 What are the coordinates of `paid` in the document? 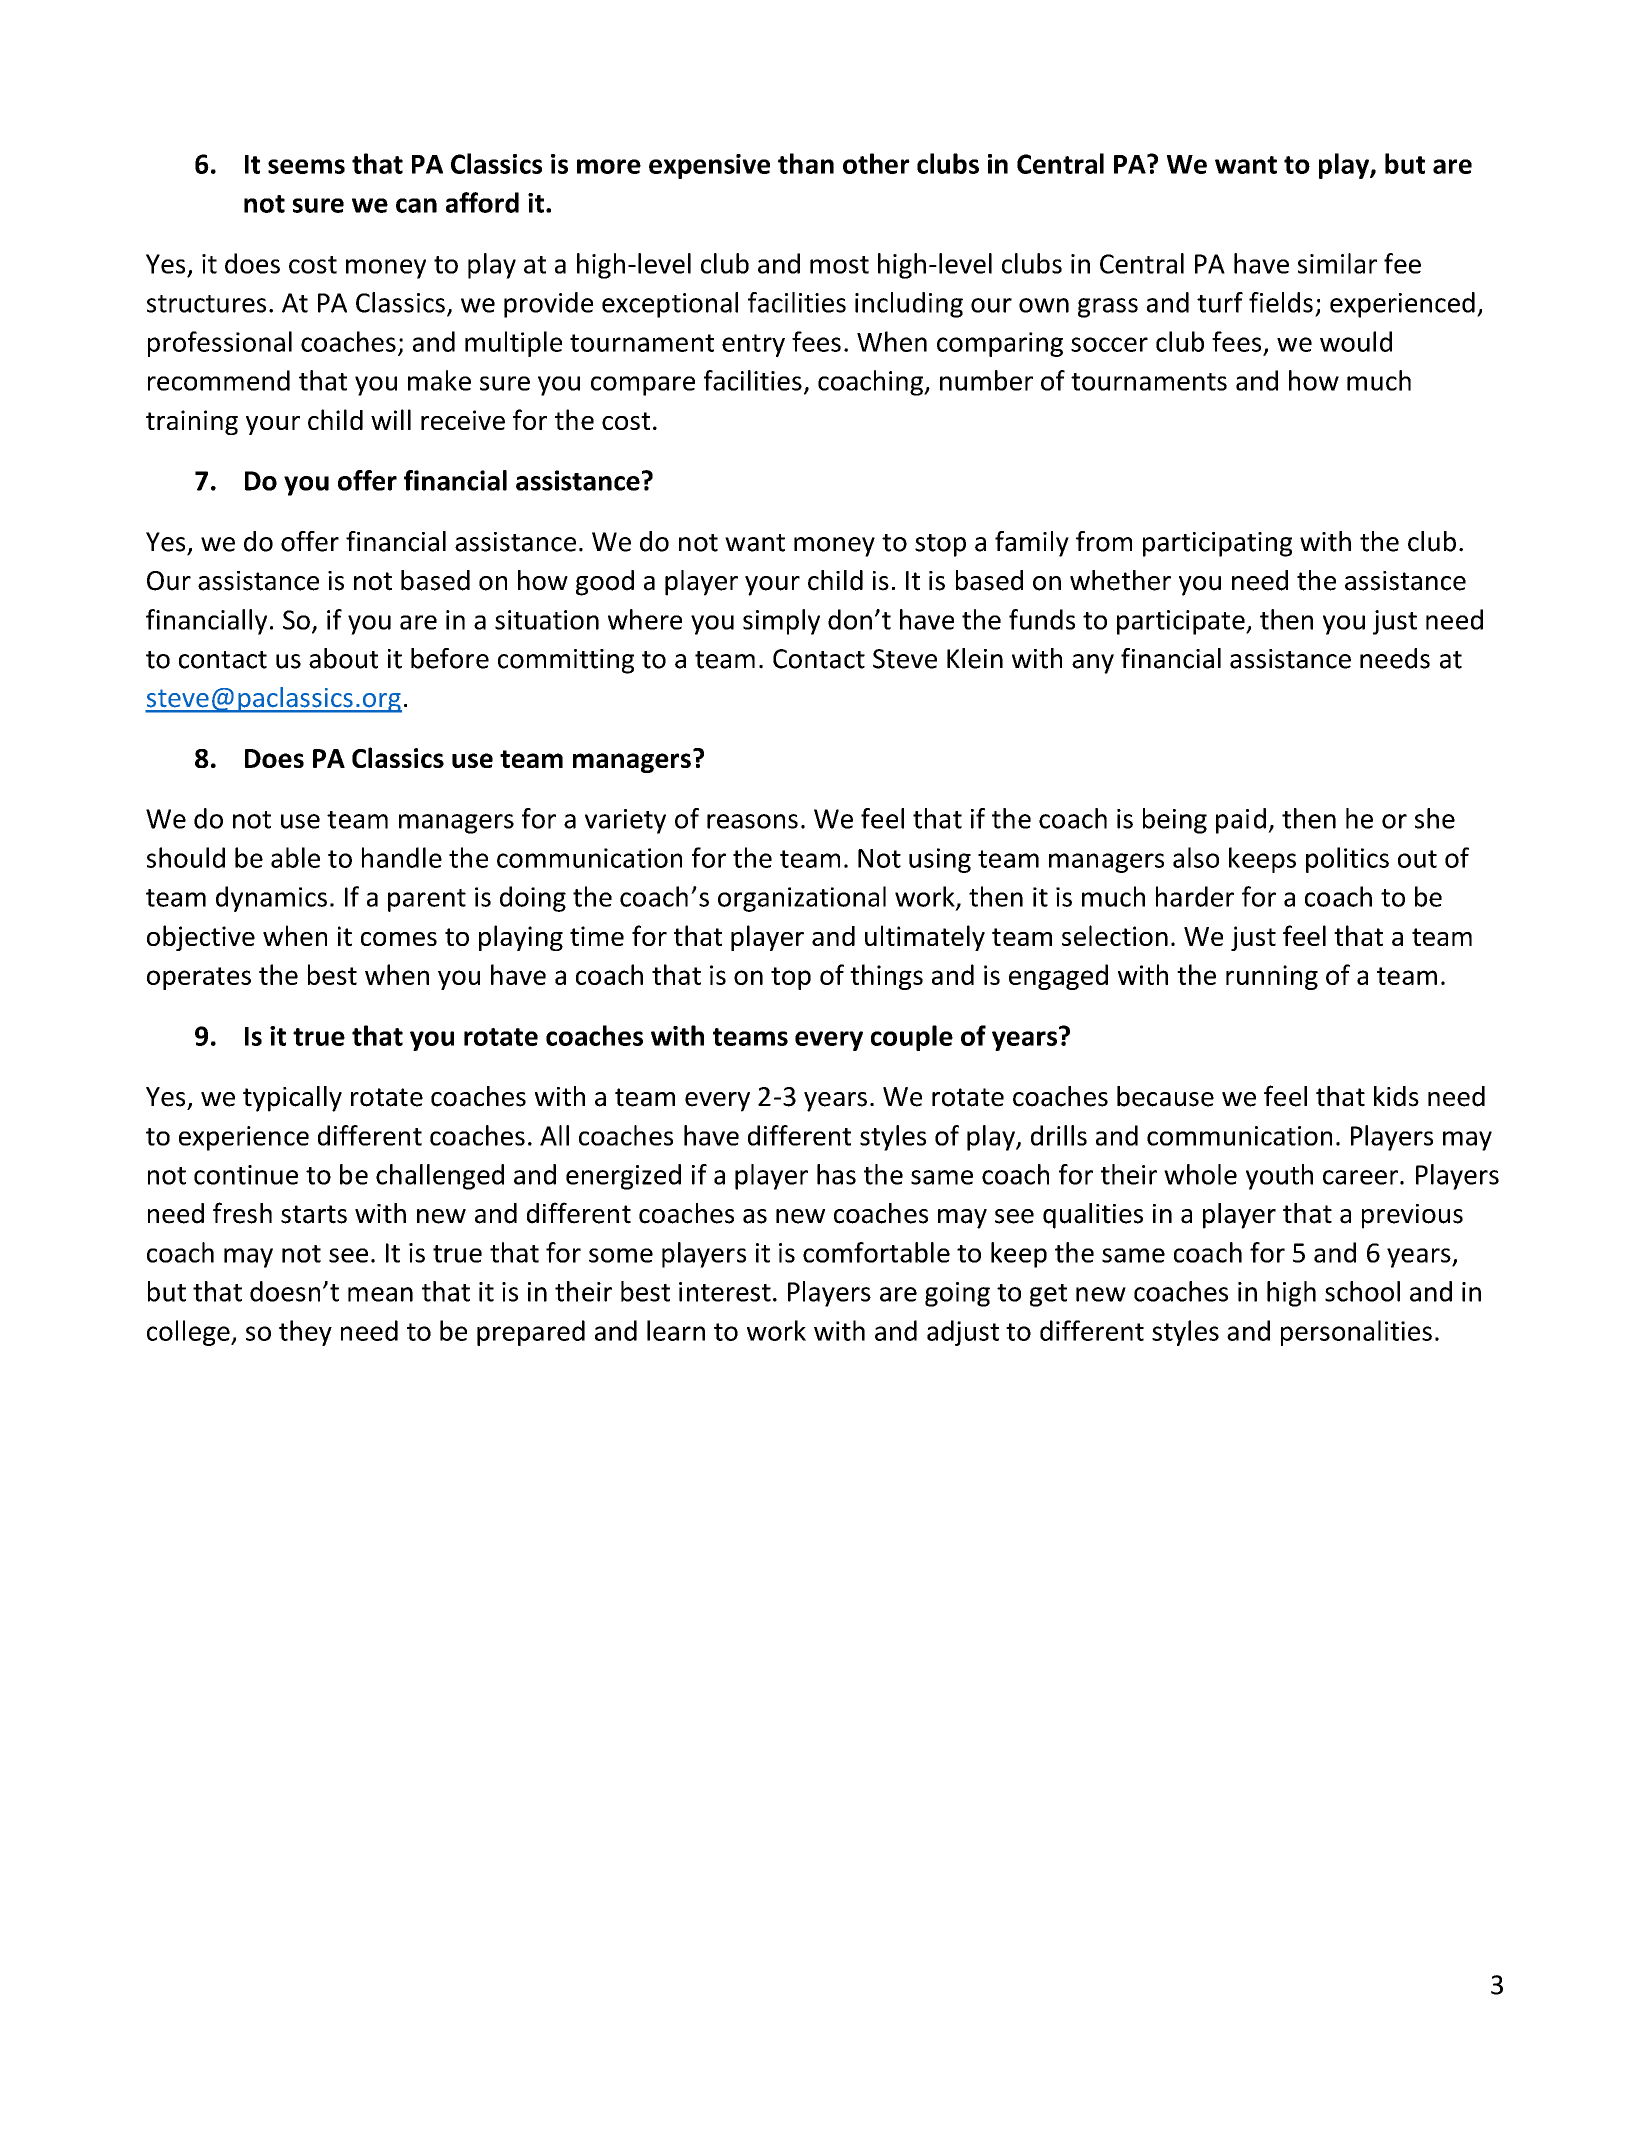 It's located at (1241, 821).
